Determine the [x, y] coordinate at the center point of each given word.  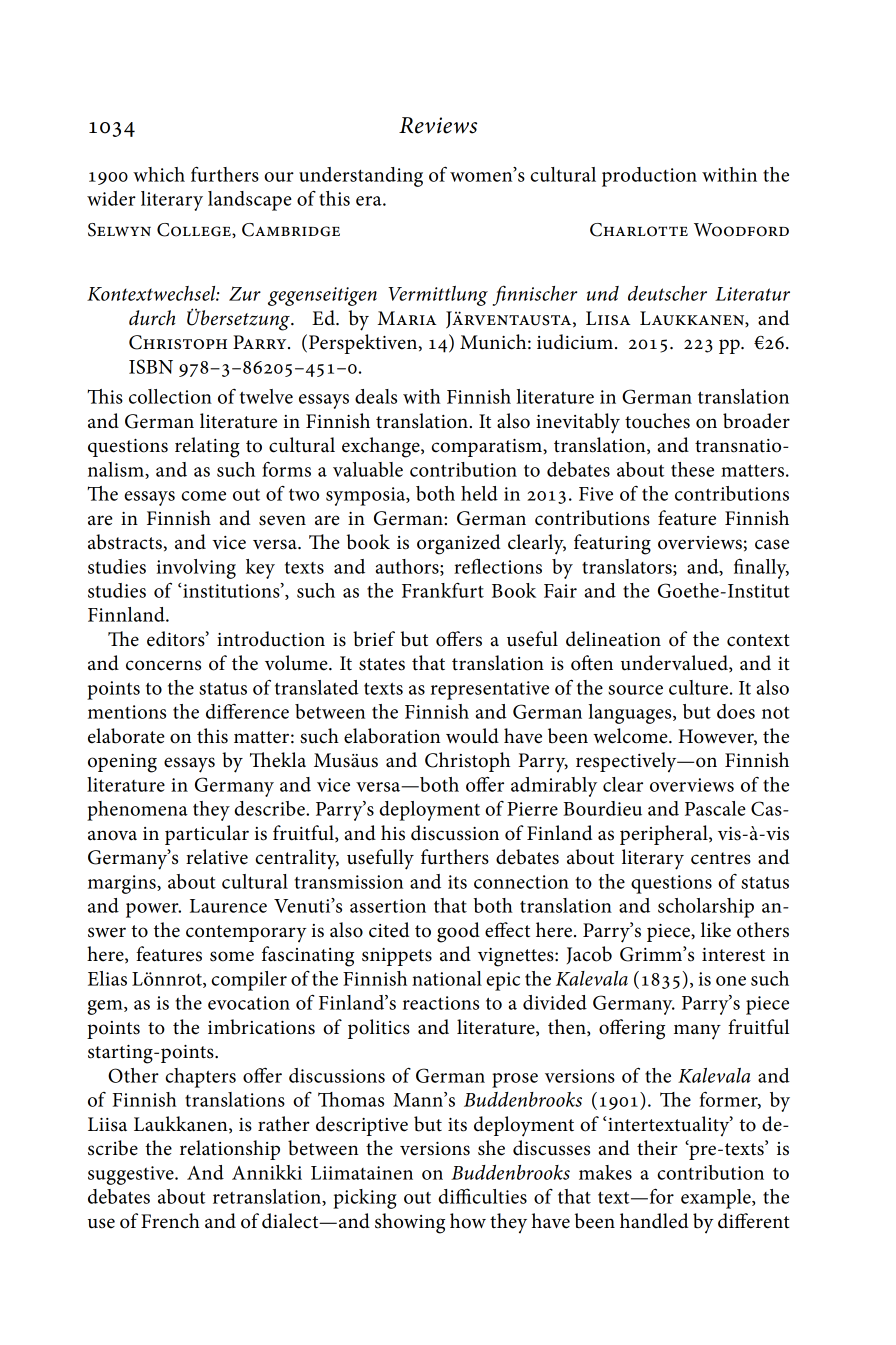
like [716, 930]
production [649, 177]
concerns [163, 665]
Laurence [228, 906]
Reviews [438, 125]
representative [490, 690]
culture [698, 687]
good [458, 932]
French [170, 1221]
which [159, 174]
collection [170, 396]
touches [657, 421]
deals [376, 396]
